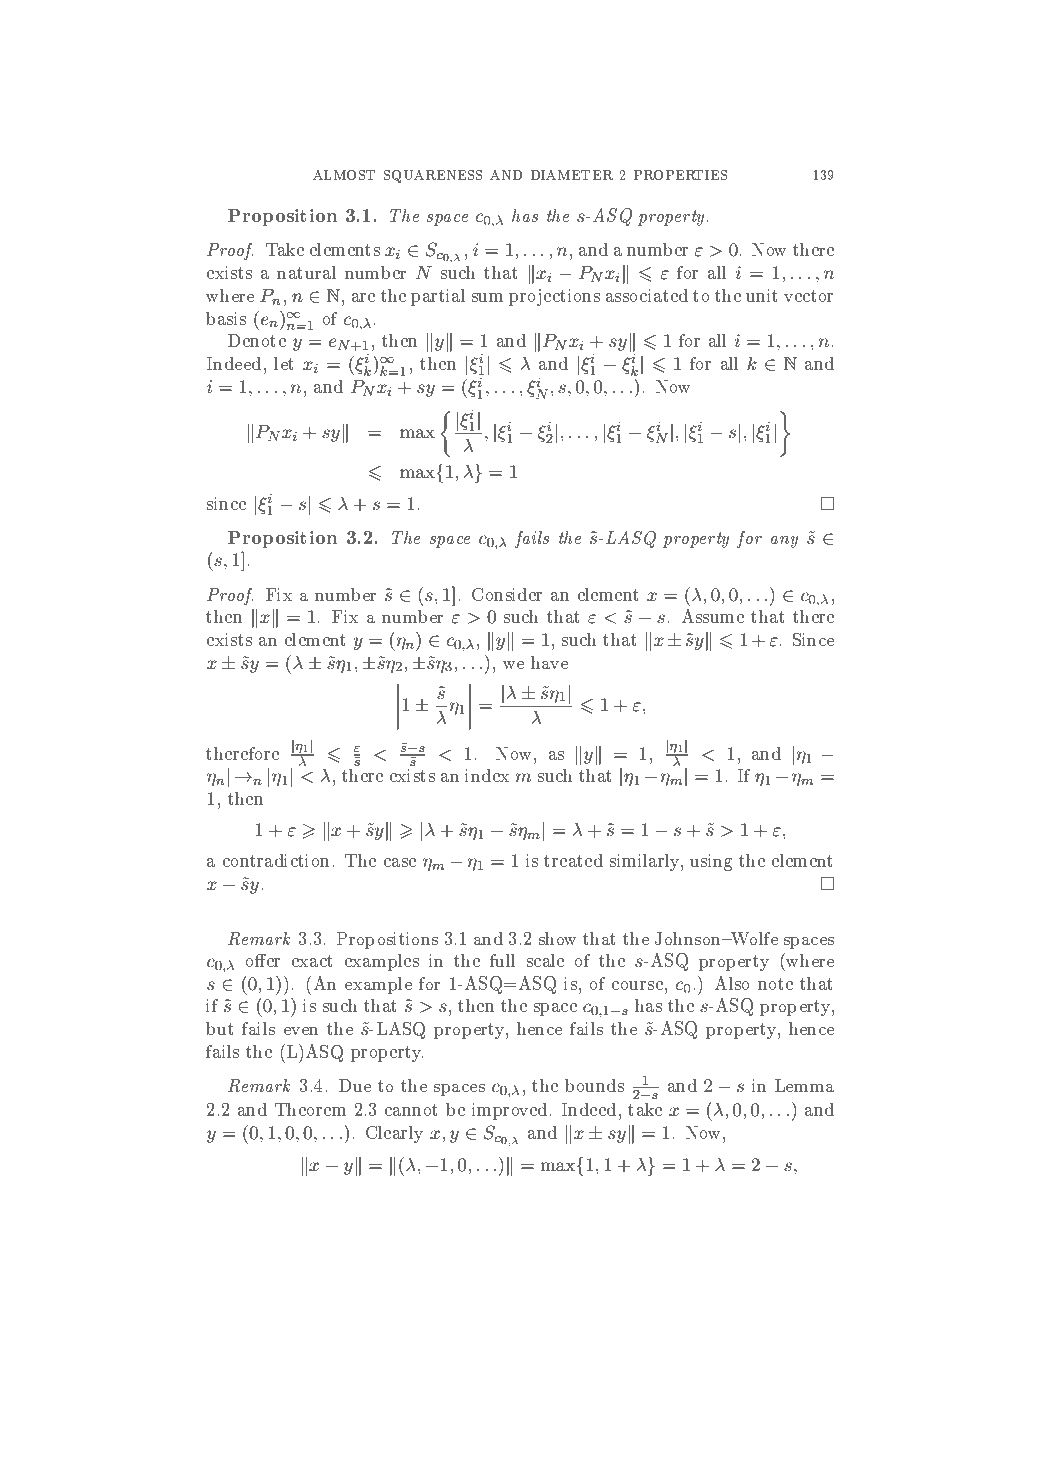 The image size is (1039, 1469). Describe the element at coordinates (713, 616) in the page. I see `Assume` at that location.
